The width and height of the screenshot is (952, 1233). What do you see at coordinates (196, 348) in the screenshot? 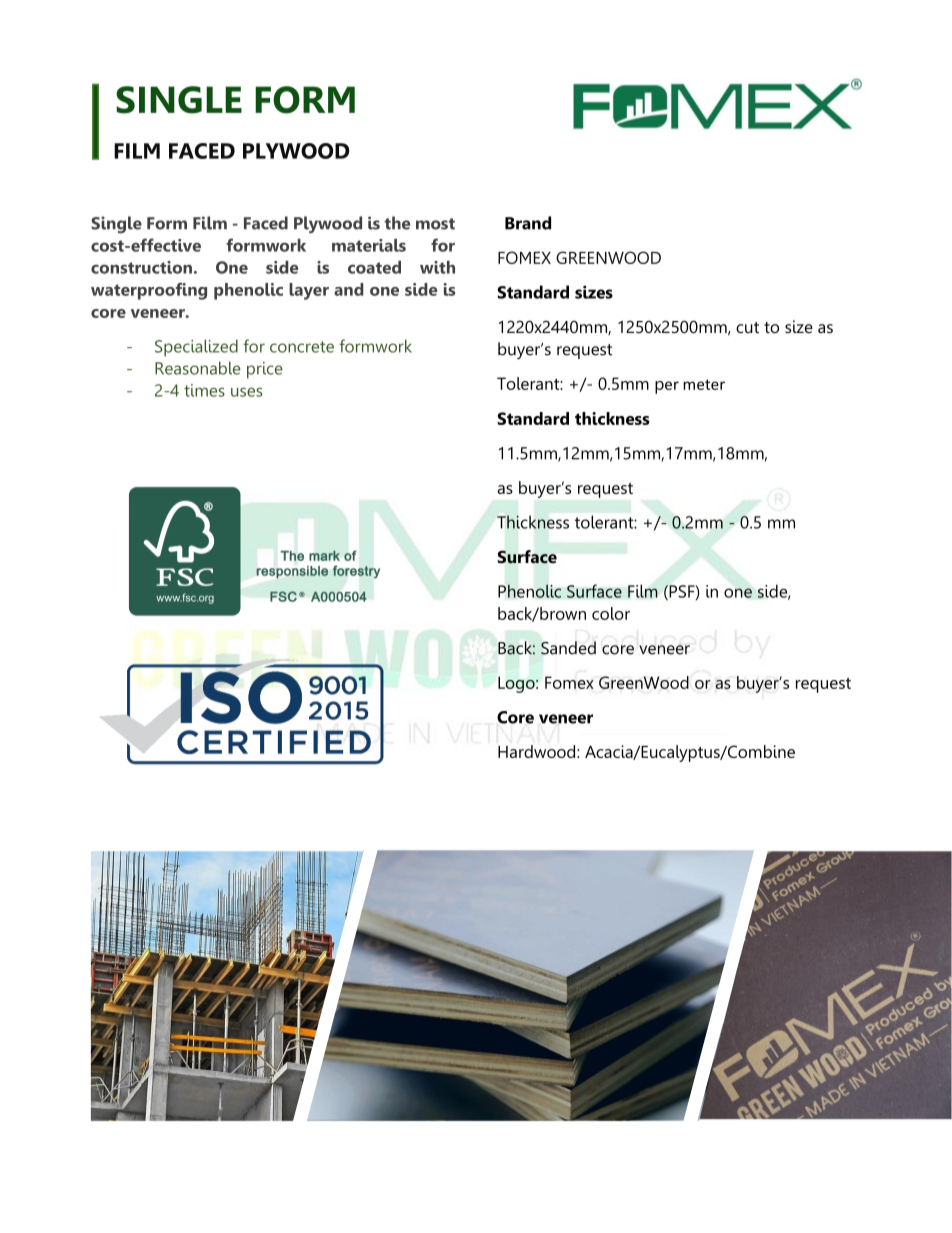
I see `Specialized` at bounding box center [196, 348].
